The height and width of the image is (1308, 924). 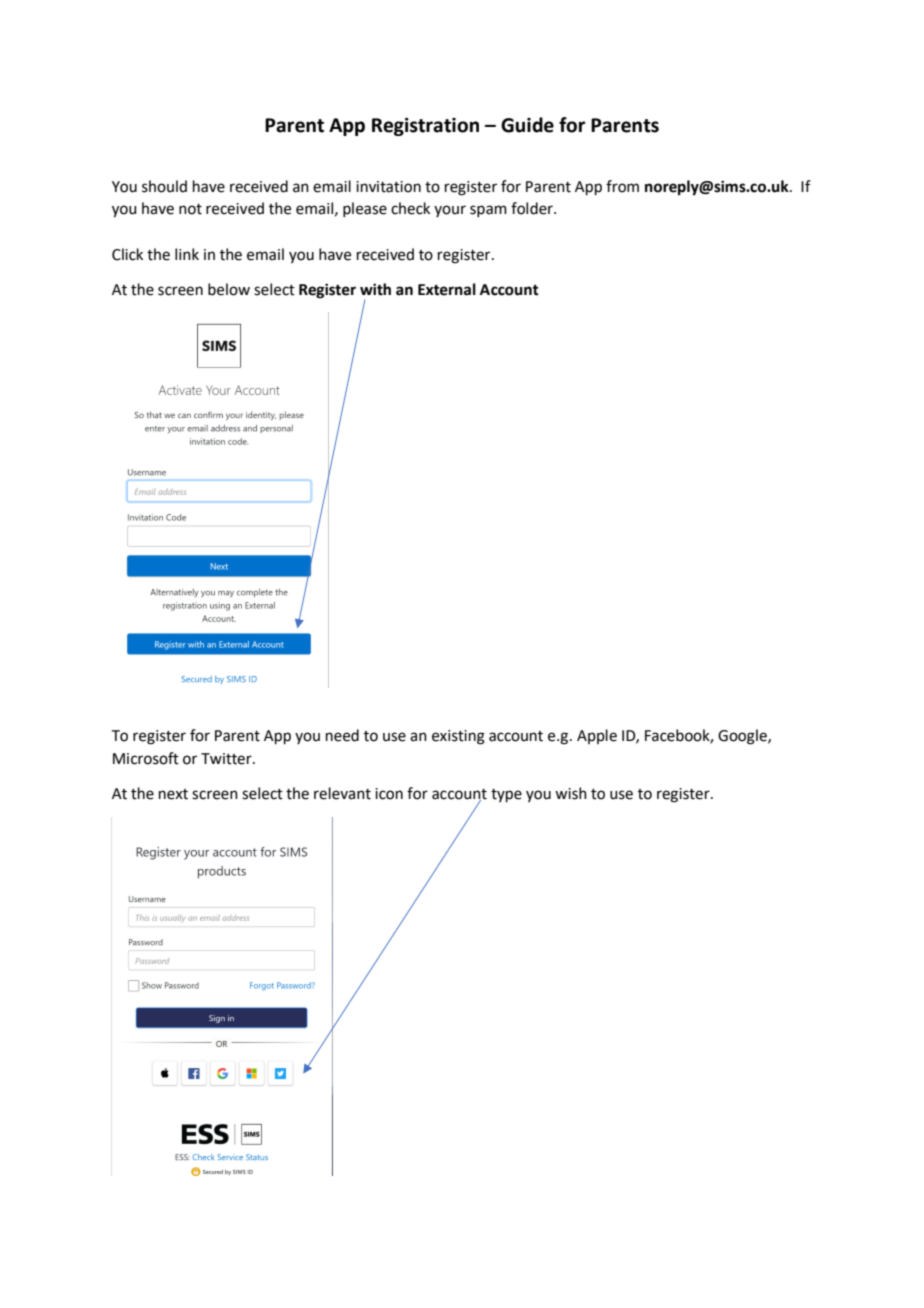 What do you see at coordinates (164, 186) in the image?
I see `should` at bounding box center [164, 186].
